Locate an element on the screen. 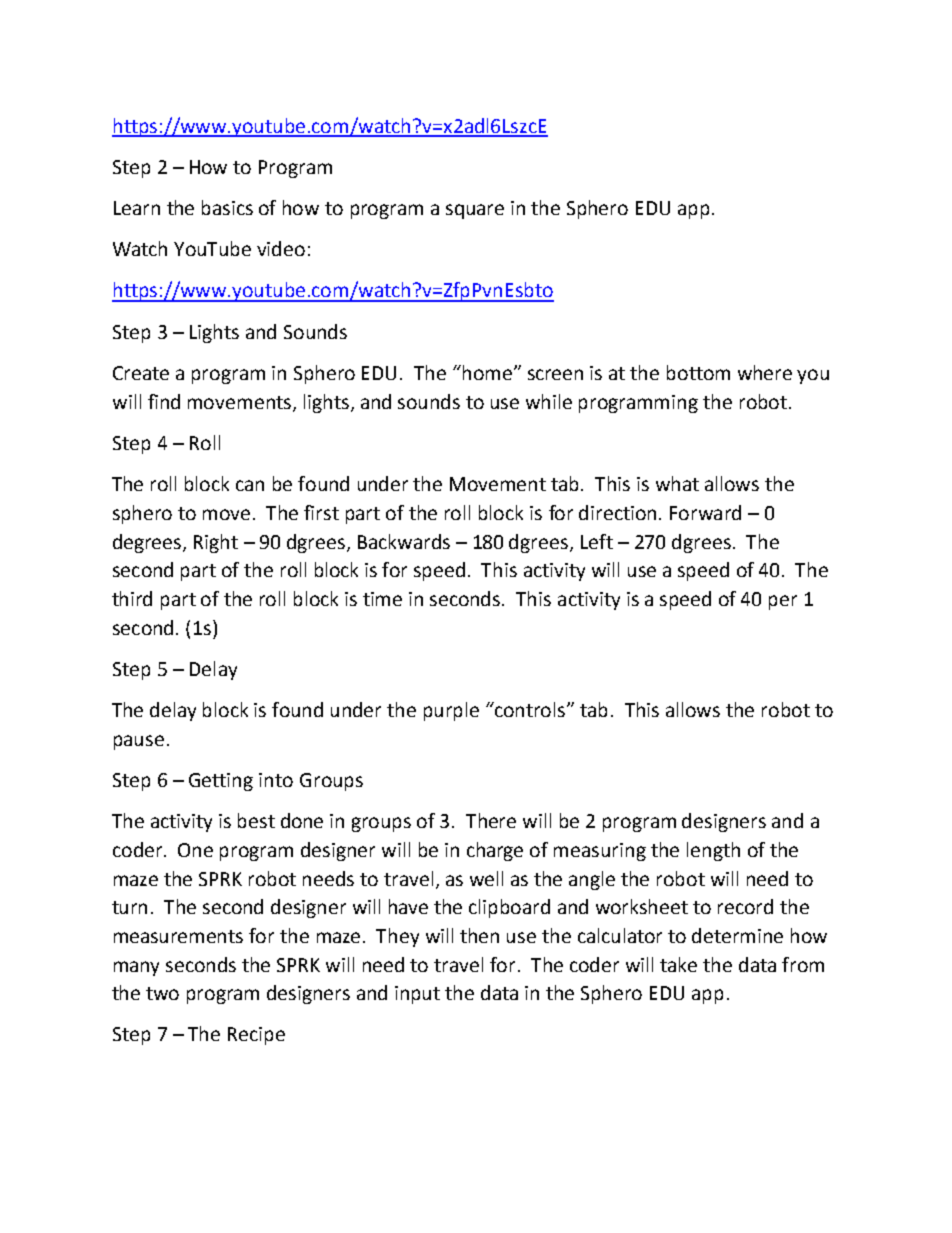 Image resolution: width=952 pixels, height=1233 pixels. basics is located at coordinates (227, 207).
